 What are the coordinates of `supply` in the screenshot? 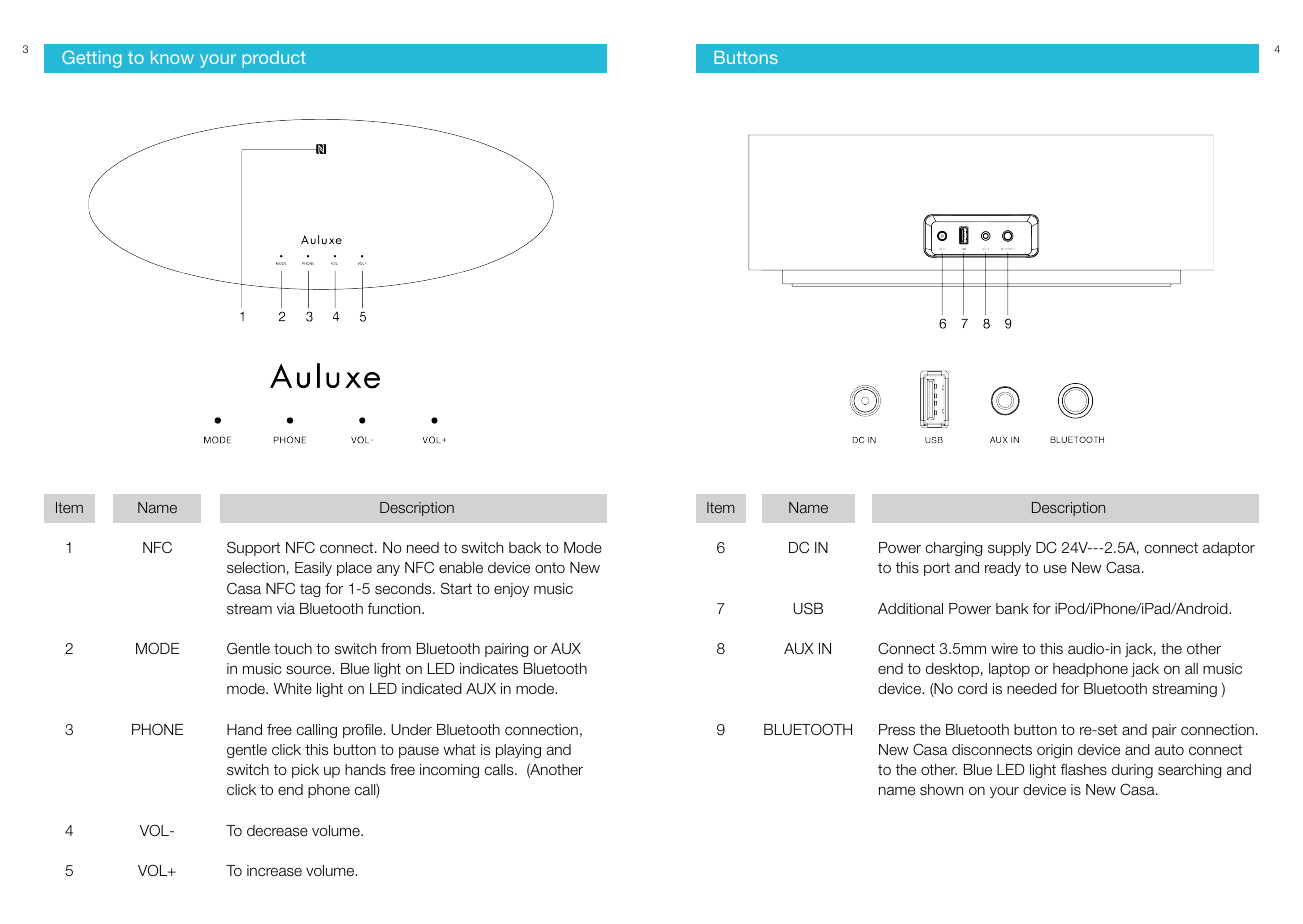 It's located at (1009, 549).
